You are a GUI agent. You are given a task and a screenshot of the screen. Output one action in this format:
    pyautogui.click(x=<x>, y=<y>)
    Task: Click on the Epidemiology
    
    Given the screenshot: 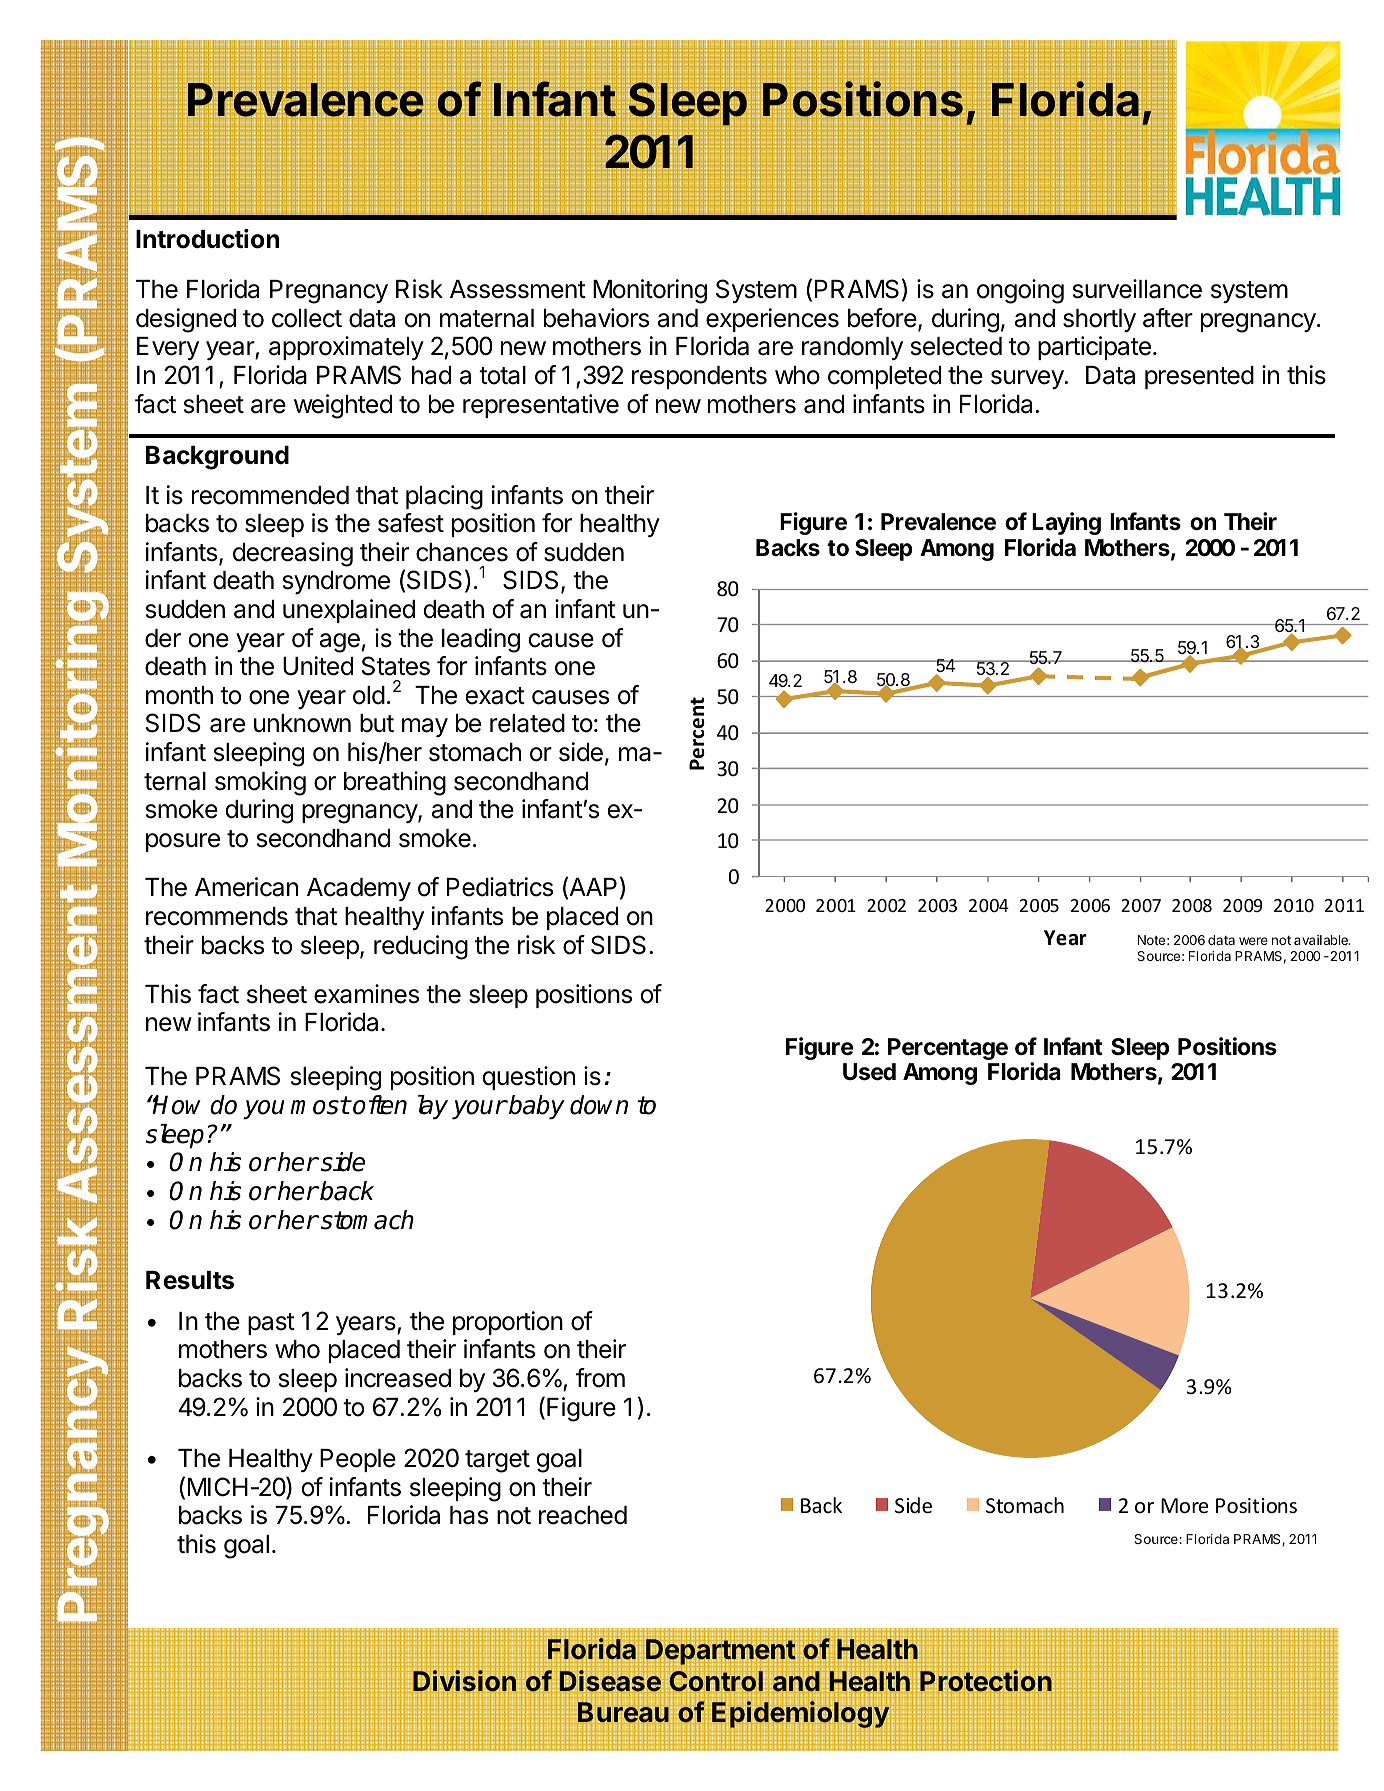 What is the action you would take?
    pyautogui.click(x=800, y=1714)
